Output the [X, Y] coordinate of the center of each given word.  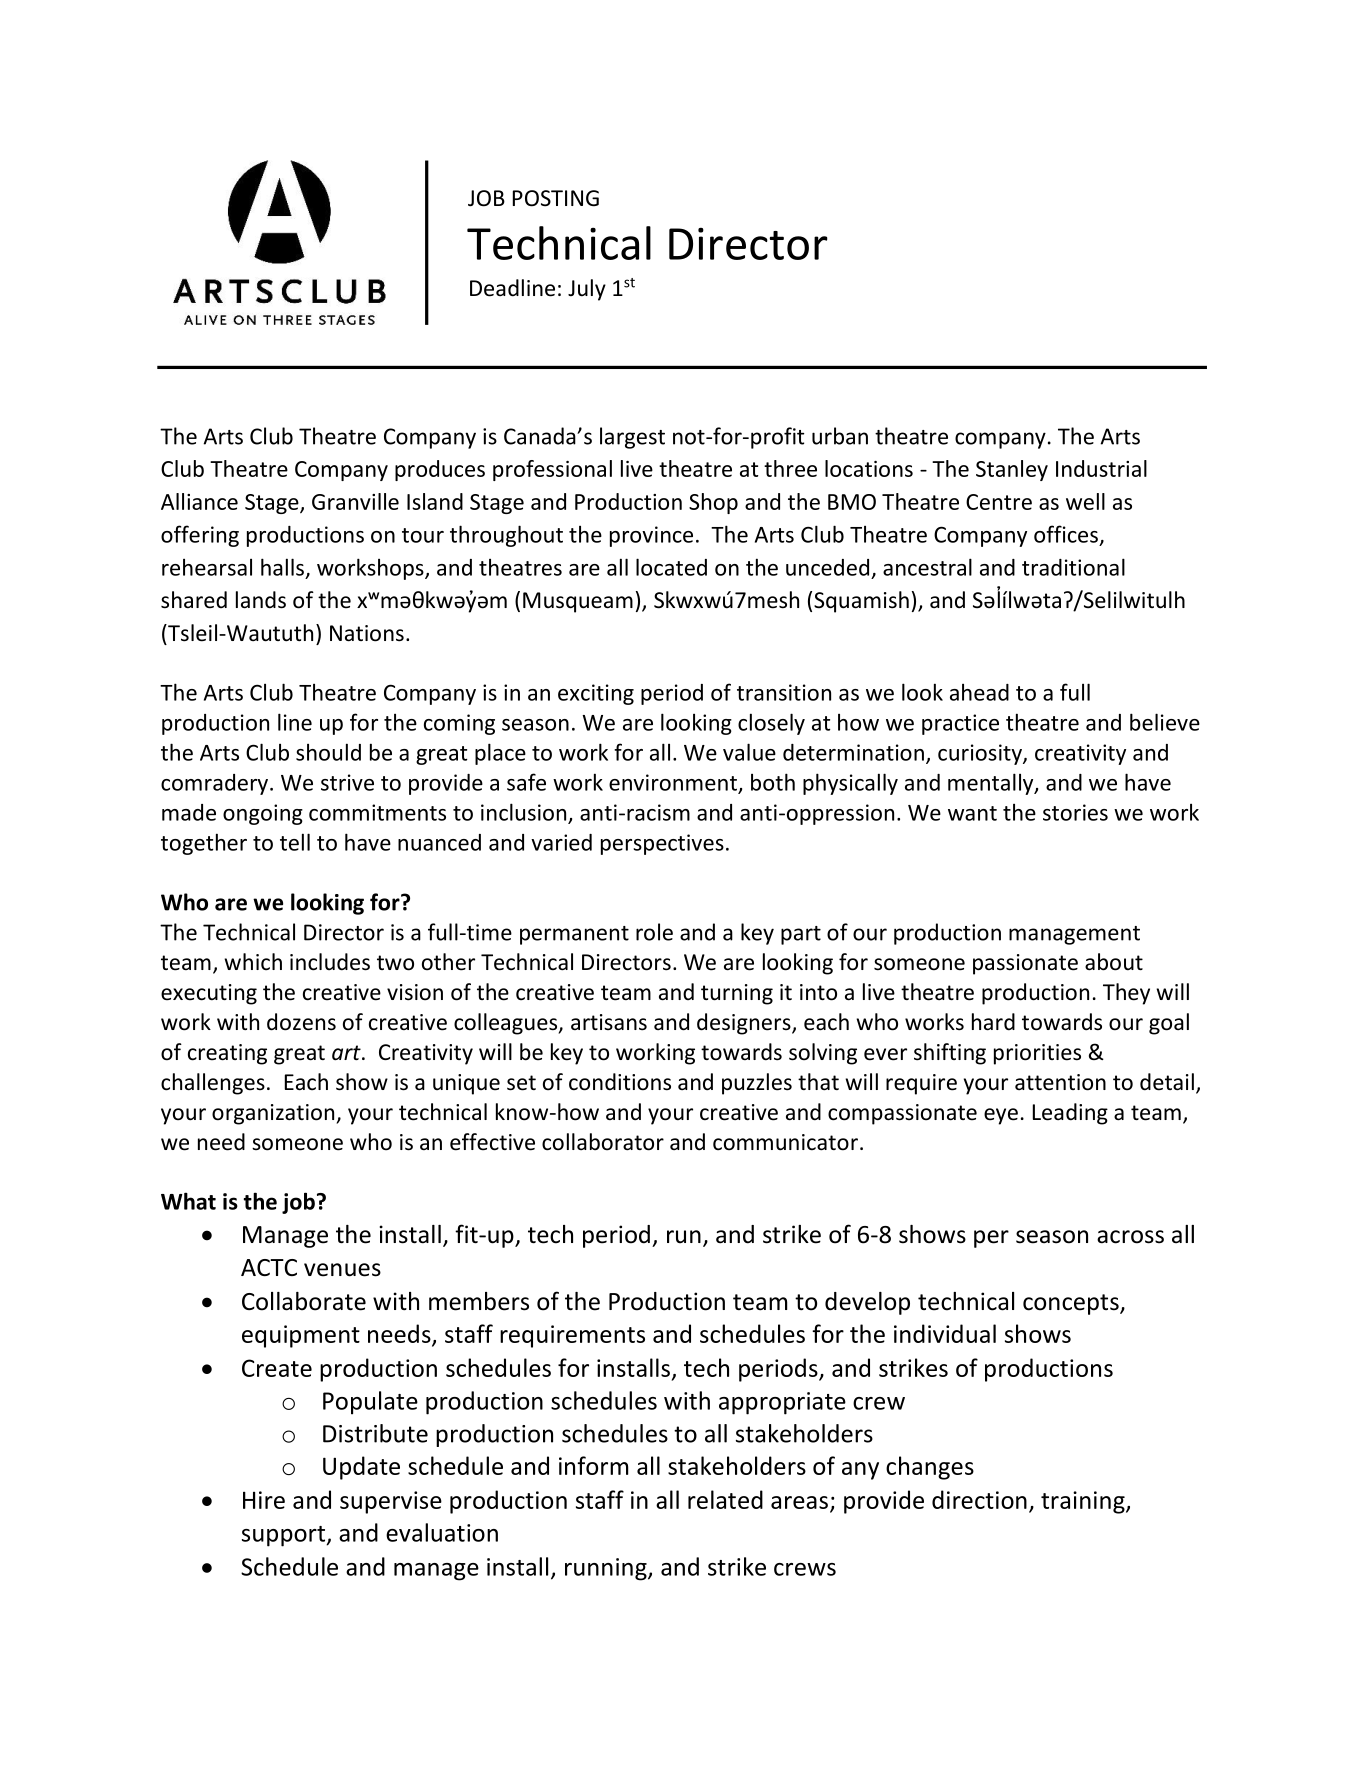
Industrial [1101, 468]
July [587, 290]
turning [737, 994]
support [284, 1536]
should [328, 752]
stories [1075, 812]
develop [867, 1303]
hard [993, 1022]
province [651, 536]
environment [673, 782]
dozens [301, 1022]
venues [342, 1270]
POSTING [556, 198]
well [1085, 501]
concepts [1072, 1304]
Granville [355, 501]
